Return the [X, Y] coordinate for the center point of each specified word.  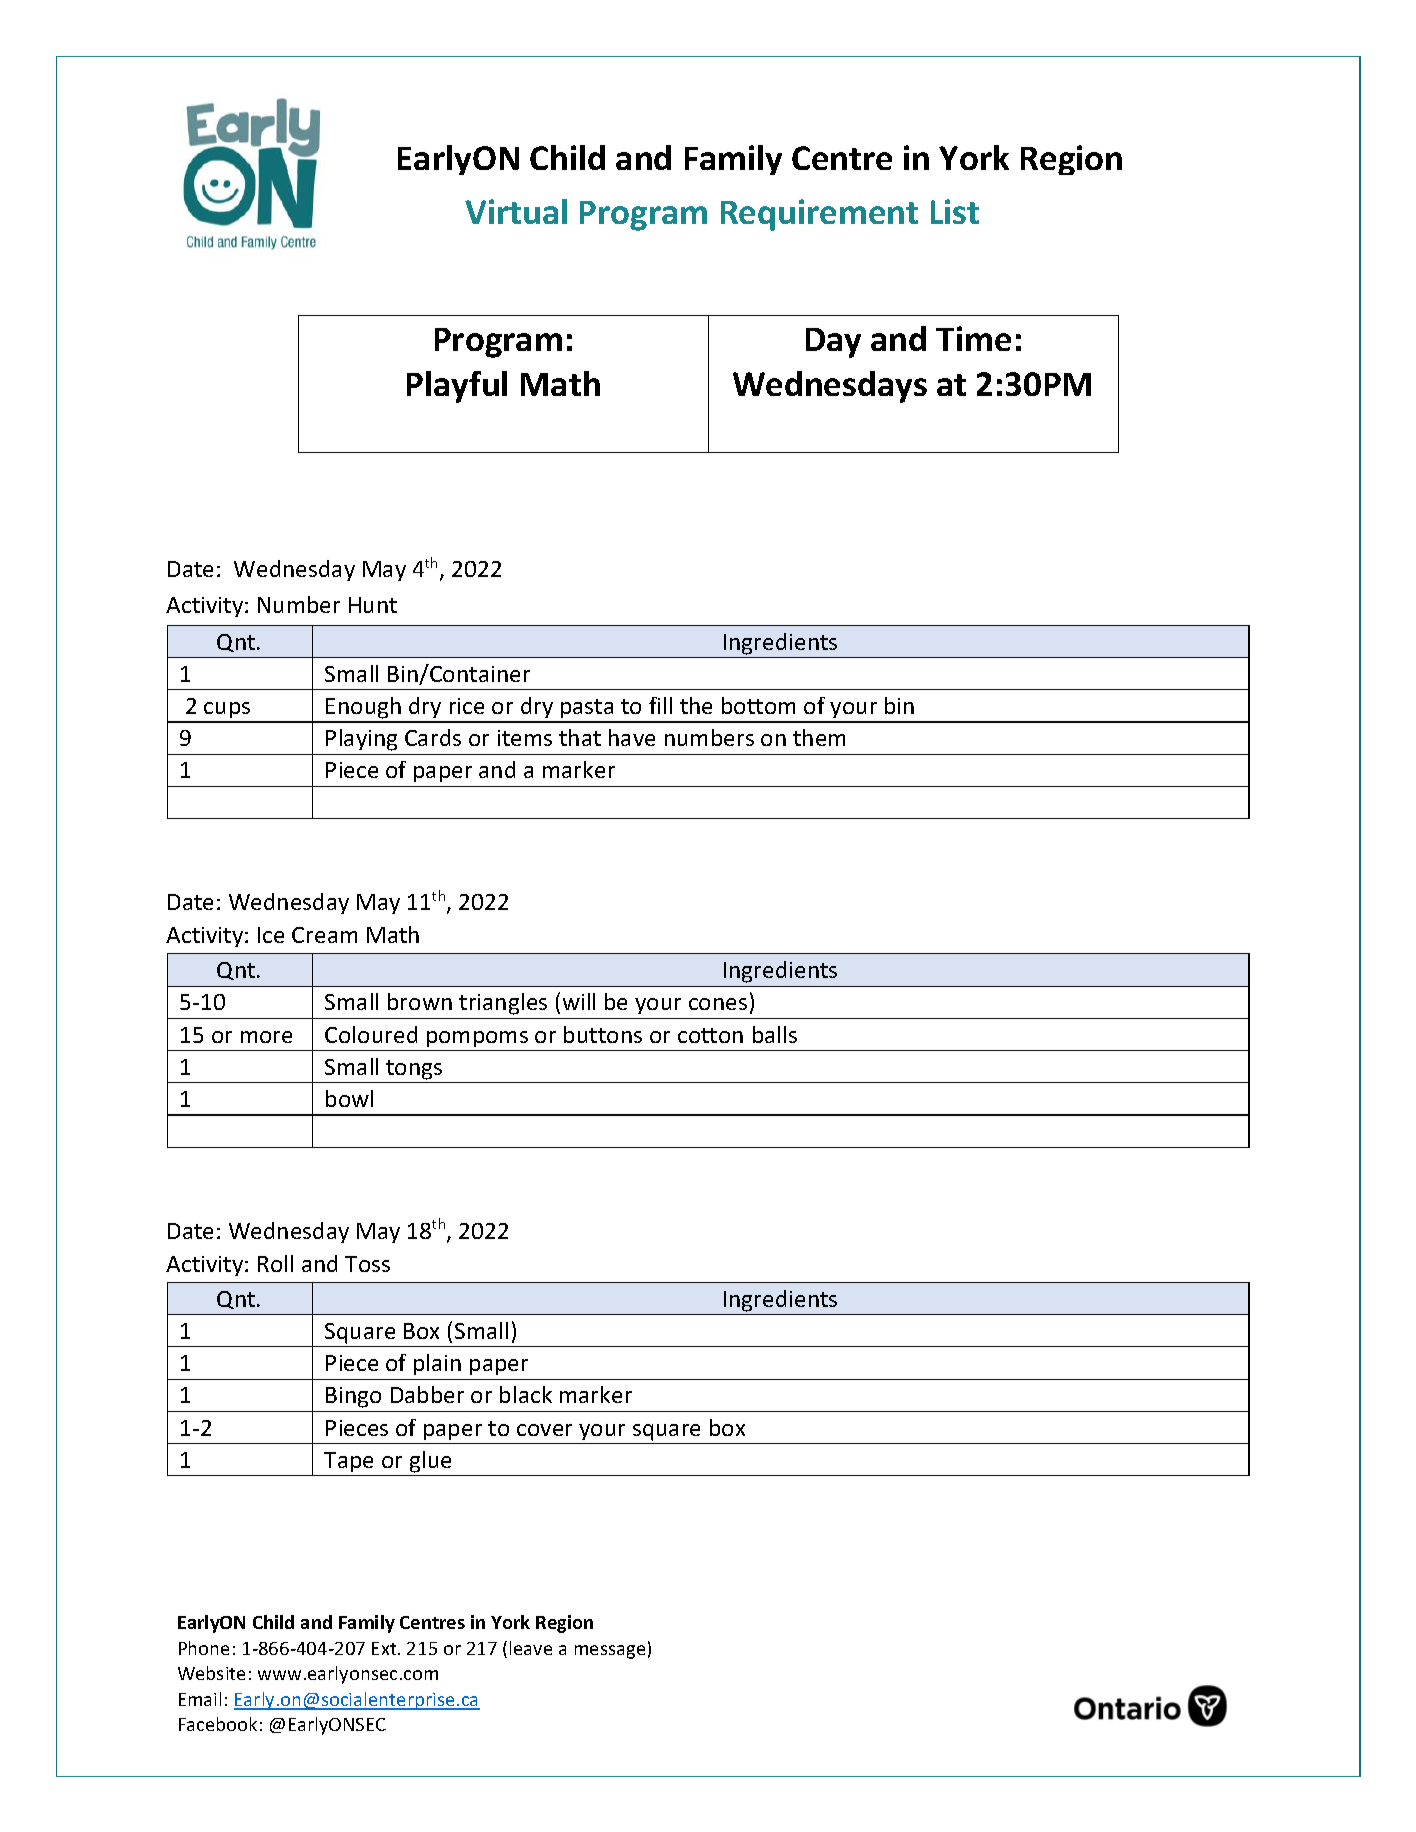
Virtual [516, 211]
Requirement [819, 215]
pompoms [477, 1039]
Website [211, 1673]
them [819, 737]
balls [775, 1034]
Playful [457, 387]
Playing [361, 740]
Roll [275, 1263]
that [580, 737]
